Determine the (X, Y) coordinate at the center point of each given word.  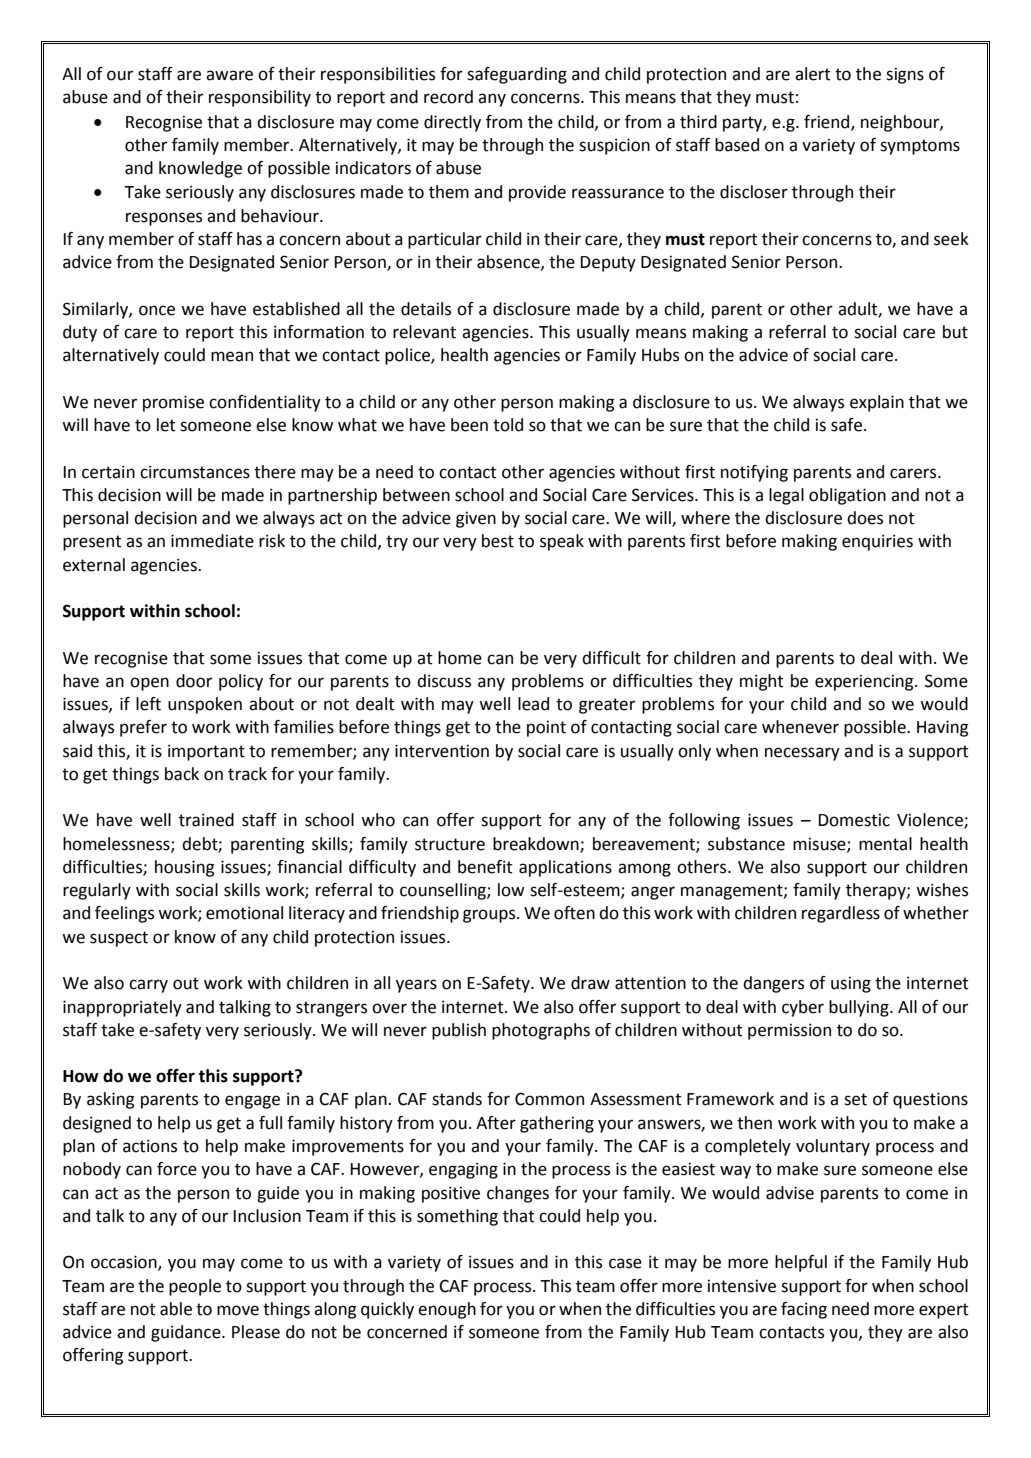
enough (447, 1310)
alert (813, 74)
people (195, 1287)
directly (452, 123)
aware (229, 75)
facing (804, 1310)
